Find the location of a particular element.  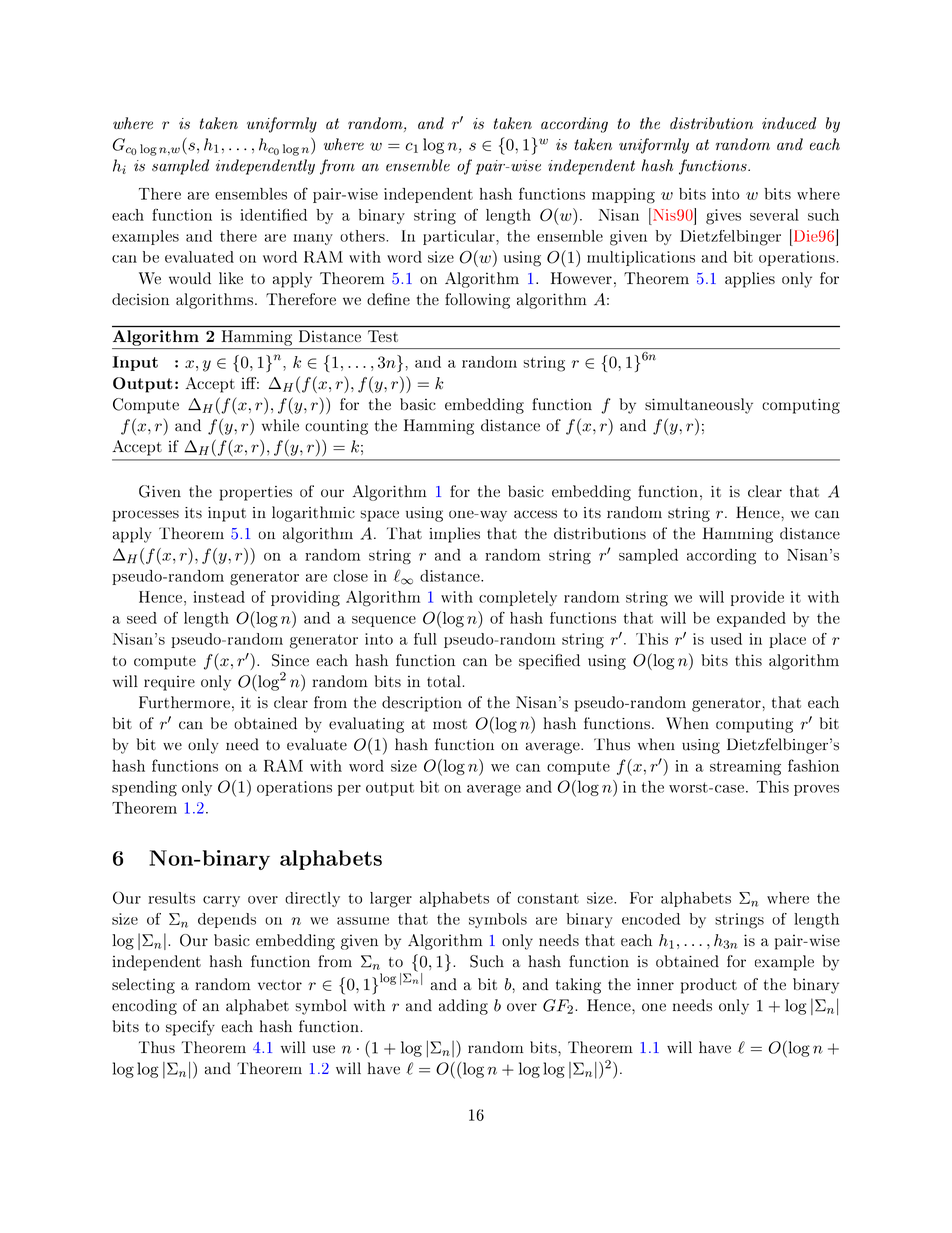

spending is located at coordinates (144, 788).
